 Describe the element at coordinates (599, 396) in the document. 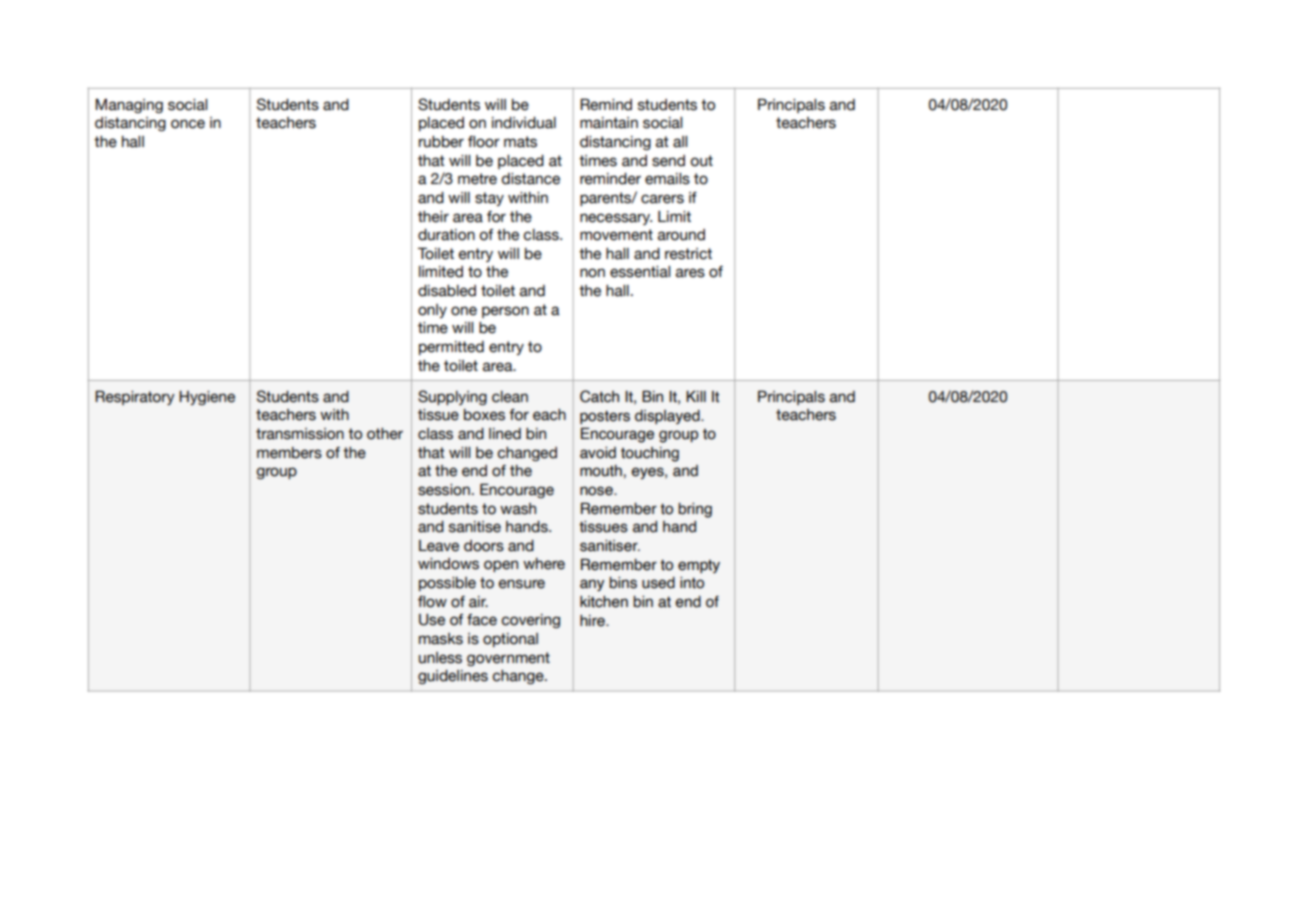

I see `Catch` at that location.
